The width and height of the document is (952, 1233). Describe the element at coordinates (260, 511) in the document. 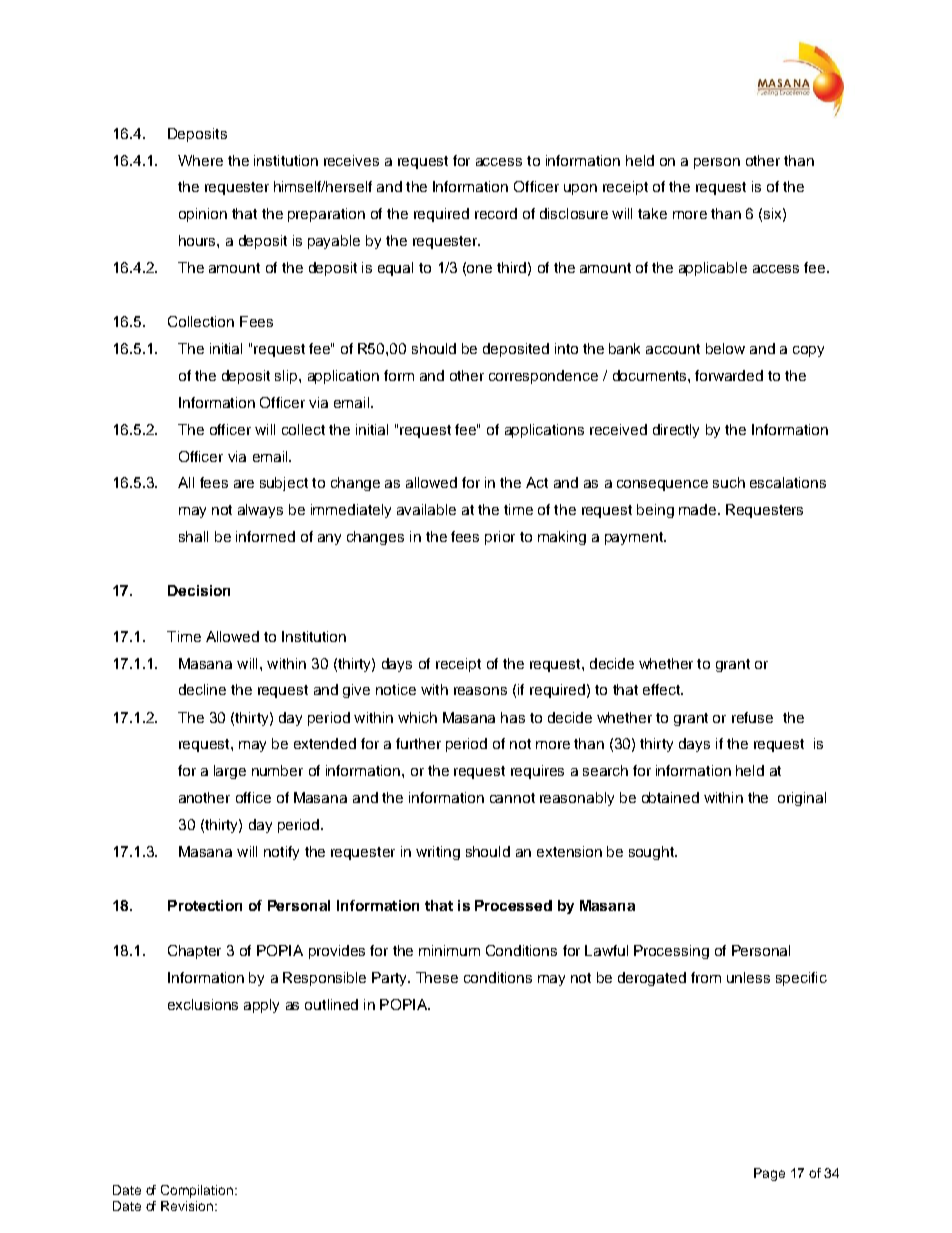

I see `always` at that location.
